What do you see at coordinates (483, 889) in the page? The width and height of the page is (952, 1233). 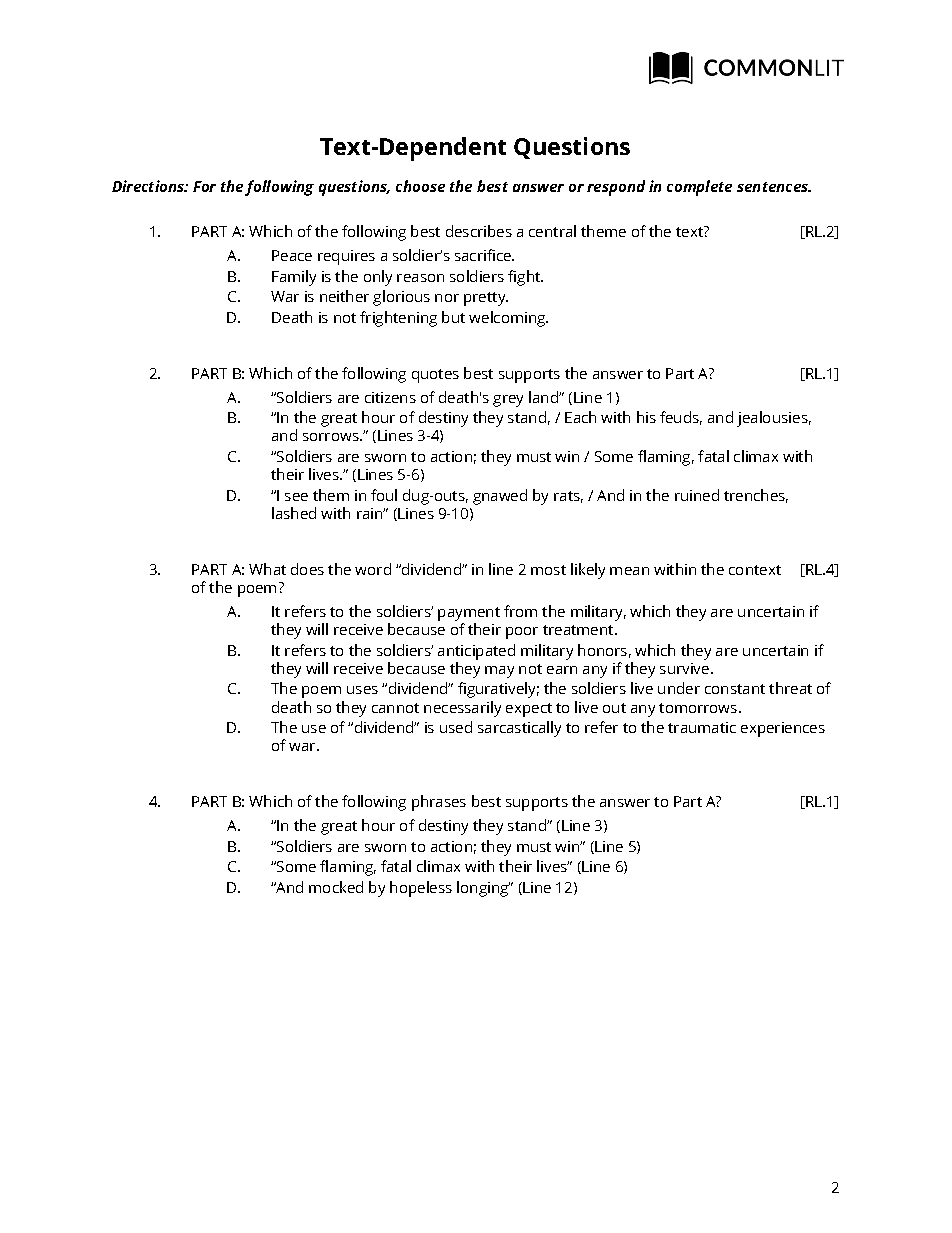 I see `longing` at bounding box center [483, 889].
